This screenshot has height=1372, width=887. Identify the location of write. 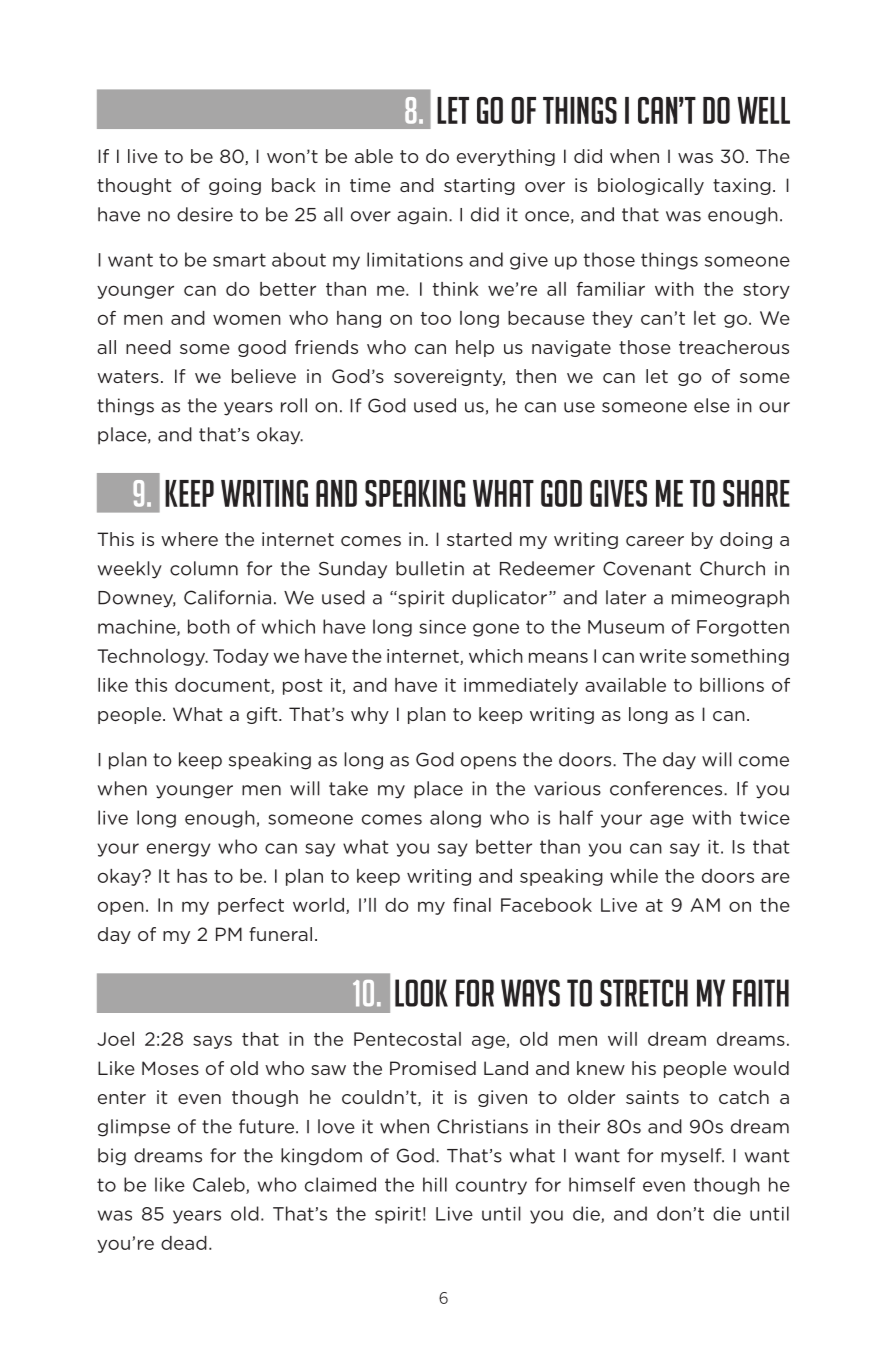
(662, 656).
